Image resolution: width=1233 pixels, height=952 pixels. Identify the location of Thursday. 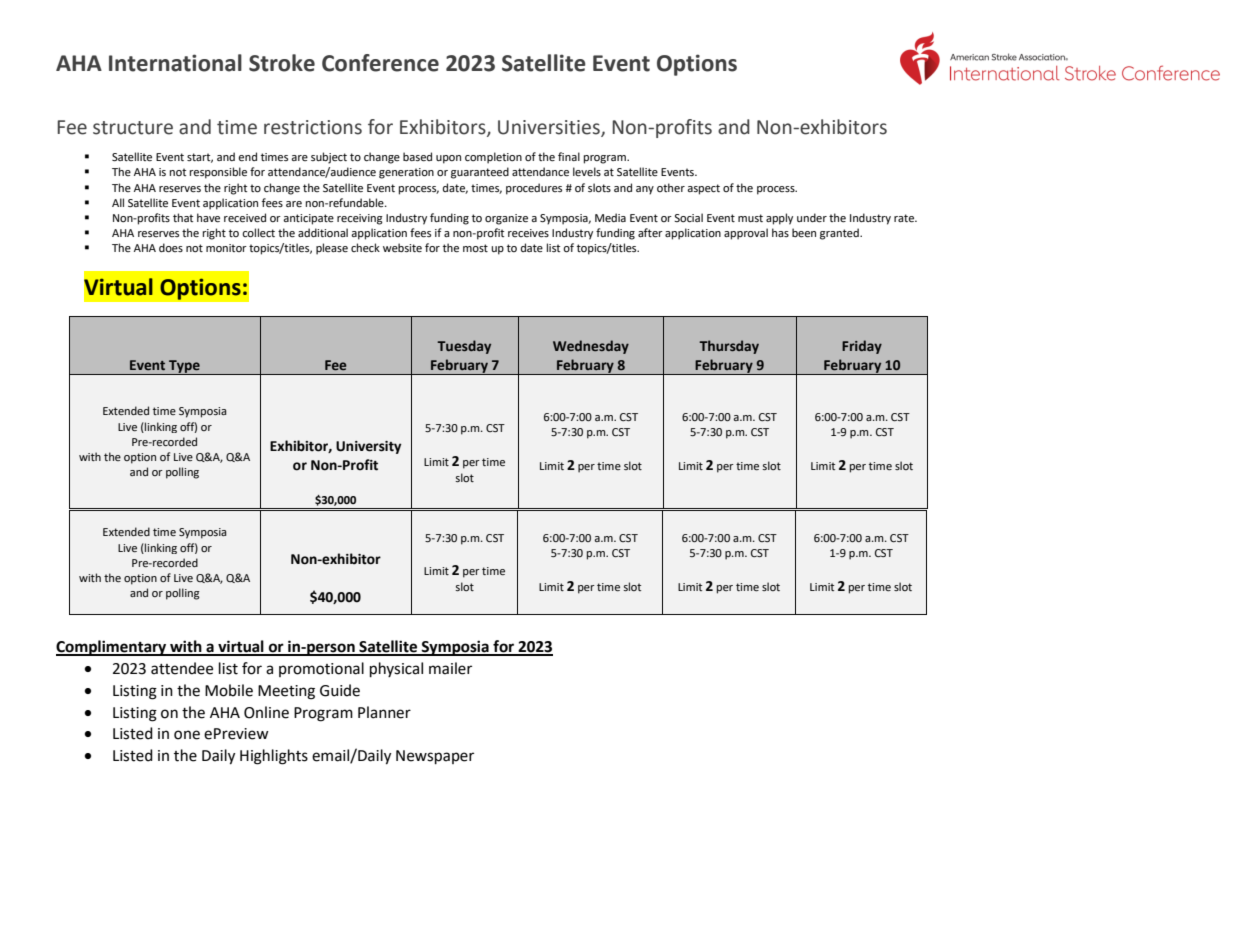
(729, 347).
